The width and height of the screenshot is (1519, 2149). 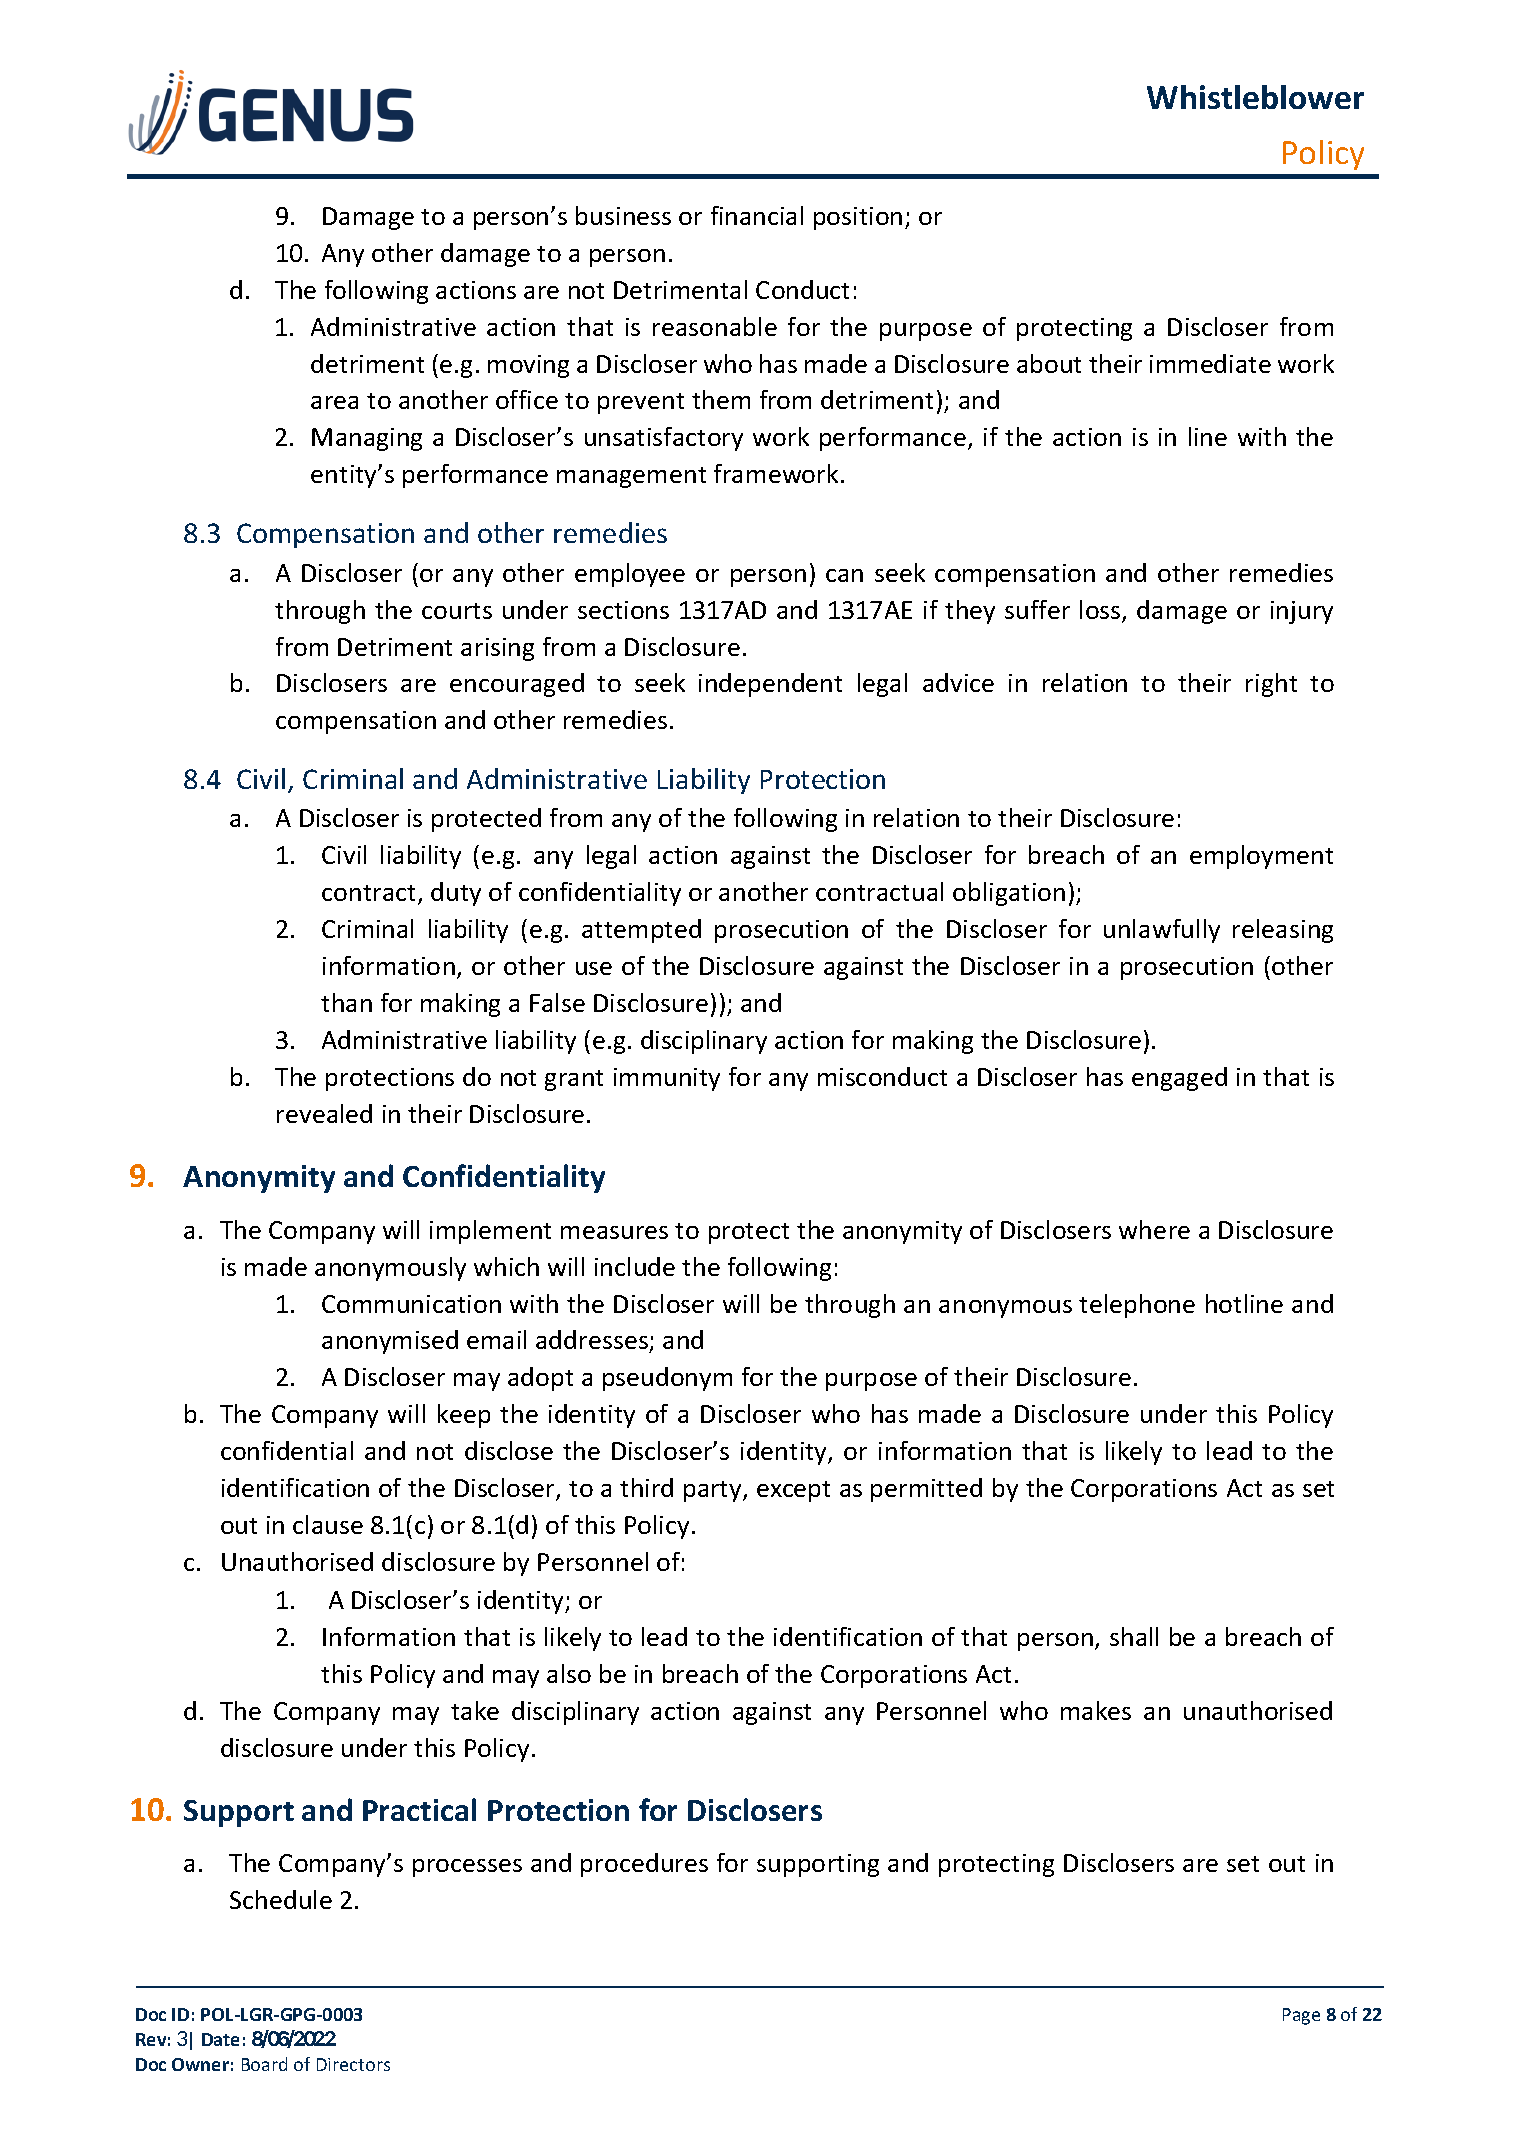 I want to click on Page, so click(x=1301, y=2016).
